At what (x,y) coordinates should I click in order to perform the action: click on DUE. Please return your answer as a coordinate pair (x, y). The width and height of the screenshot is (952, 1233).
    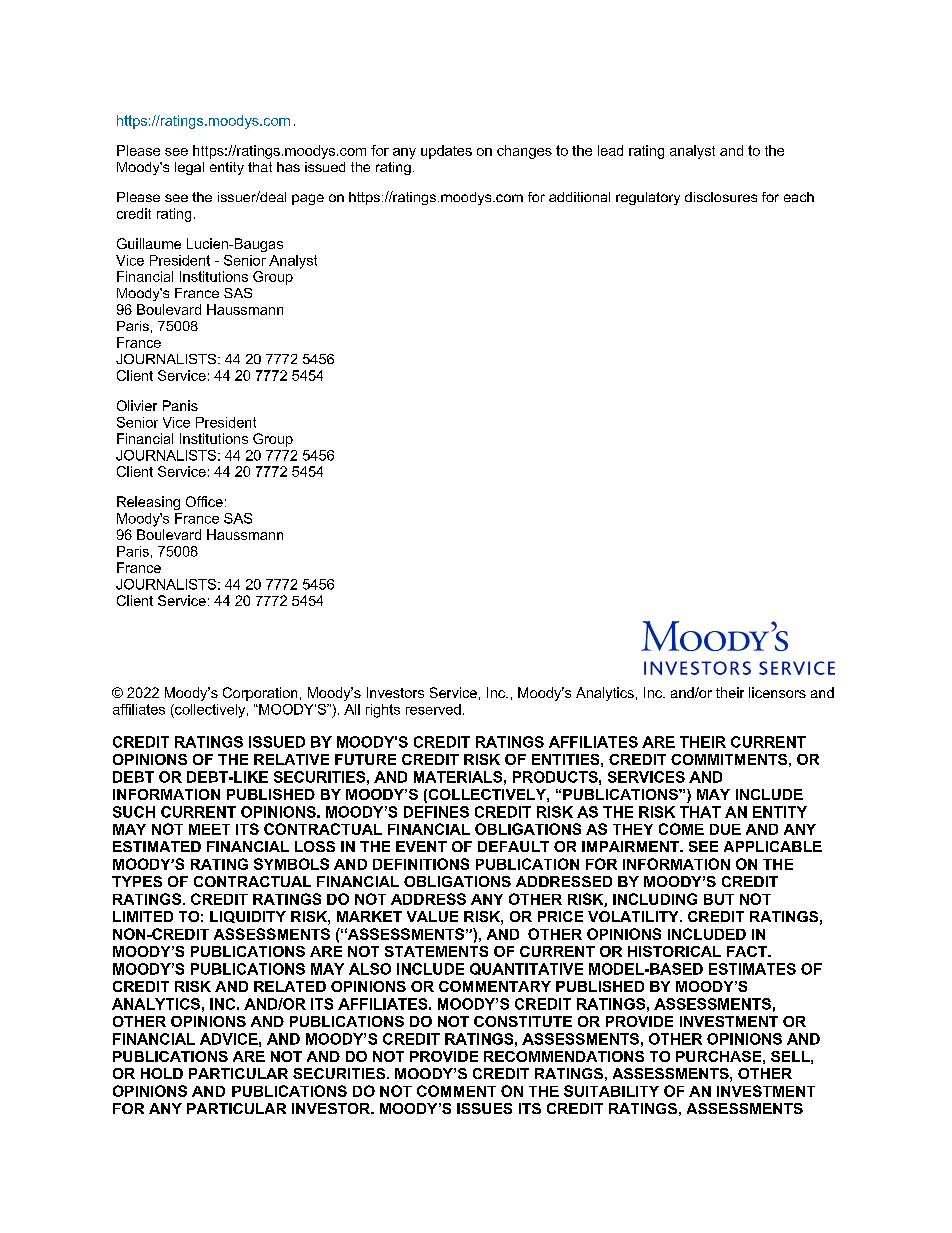
    Looking at the image, I should click on (725, 829).
